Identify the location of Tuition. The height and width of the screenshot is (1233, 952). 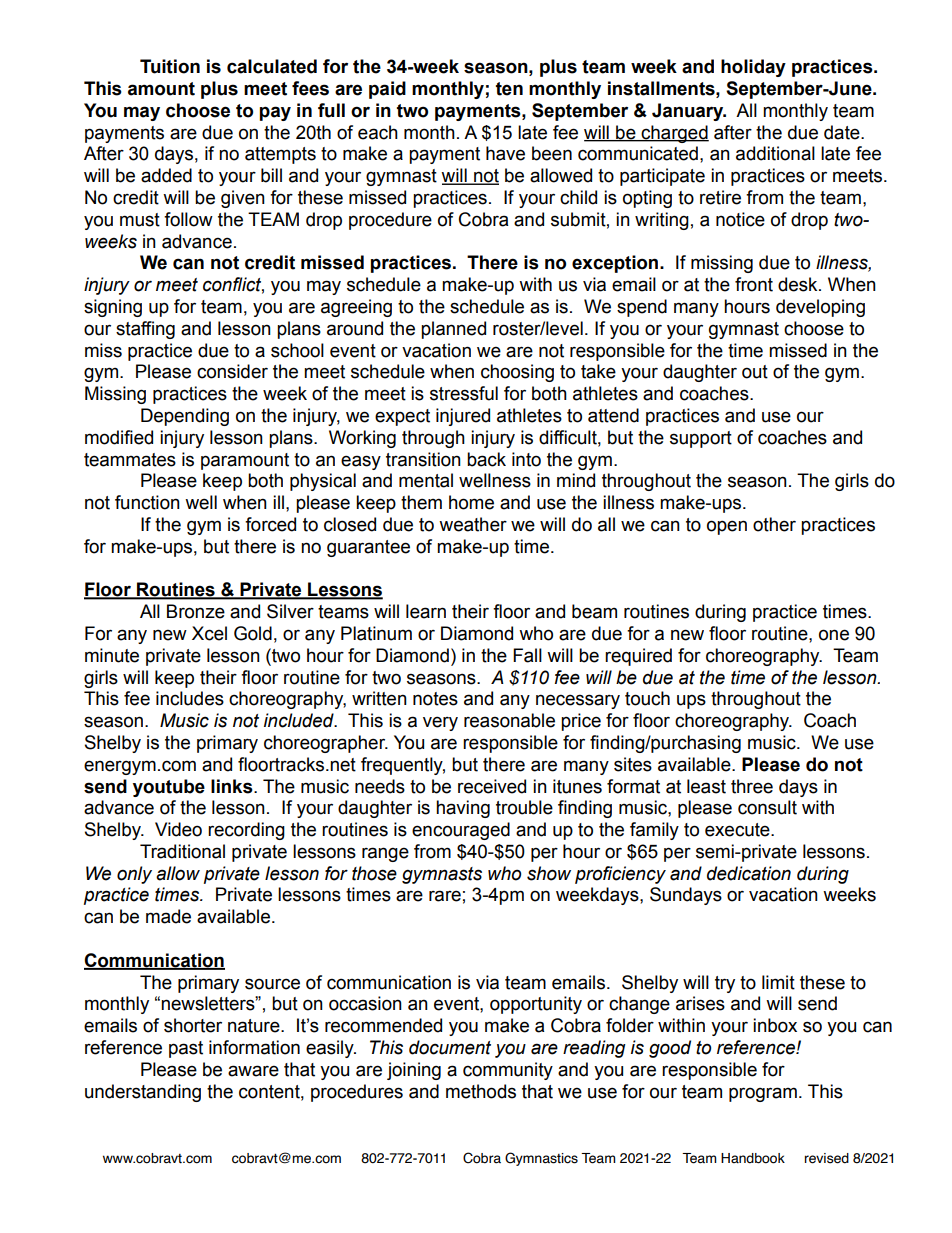
(170, 66).
